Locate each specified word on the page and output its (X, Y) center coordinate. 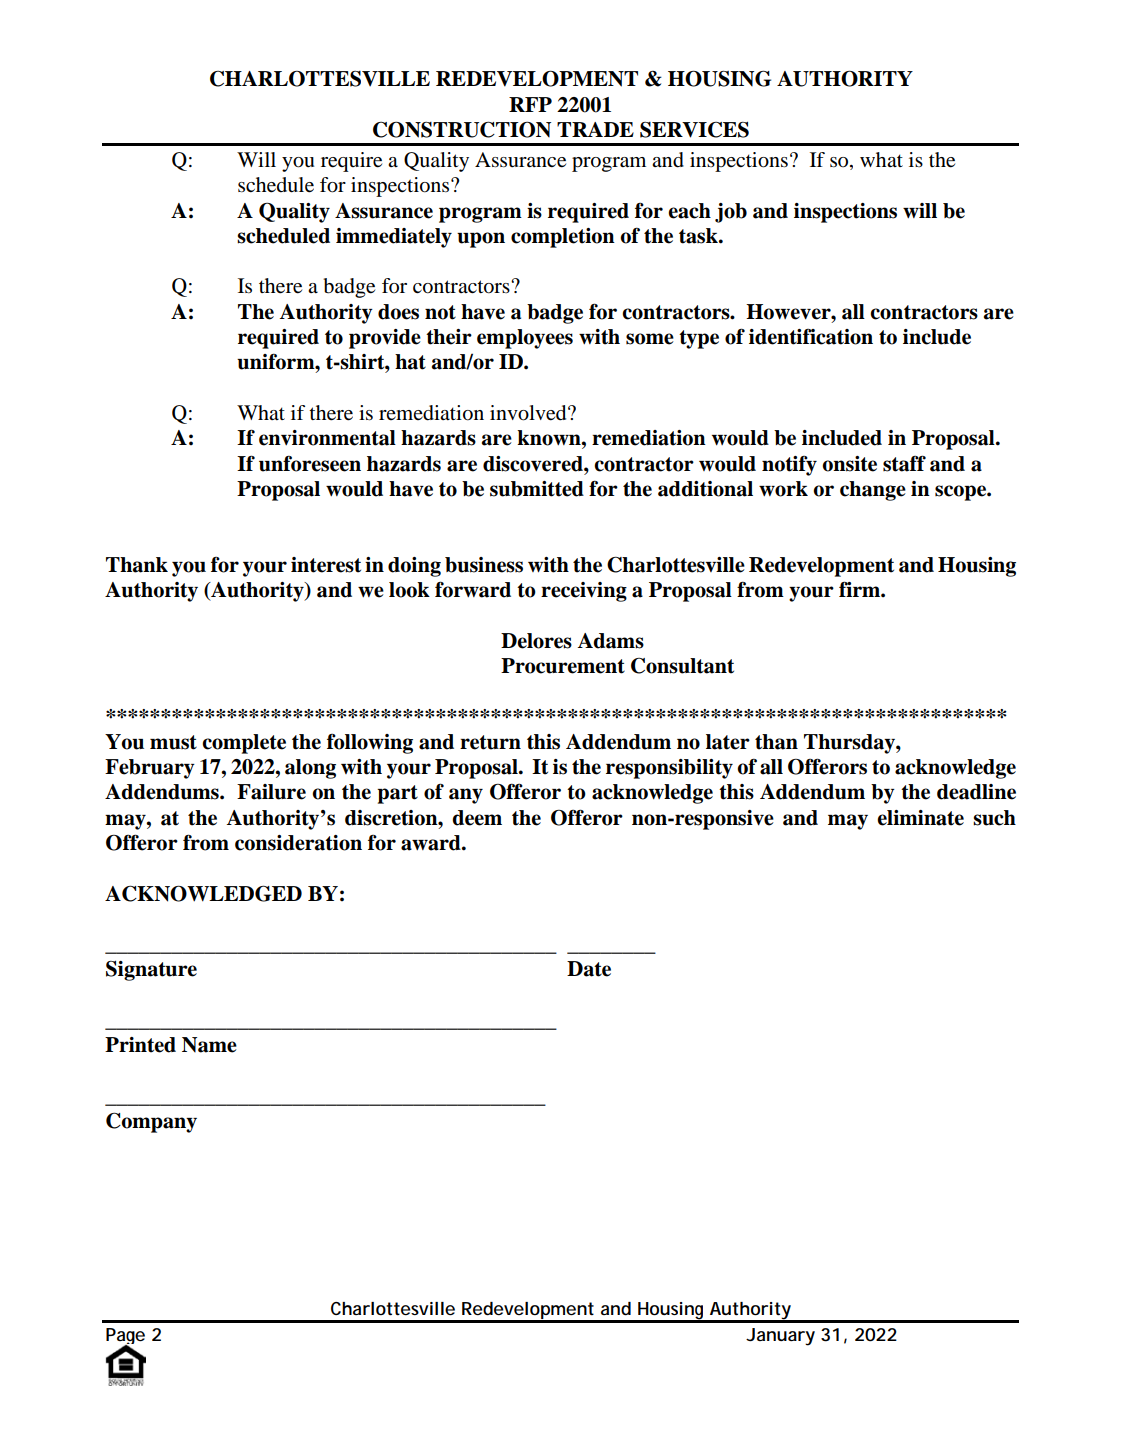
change (873, 491)
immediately (394, 238)
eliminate (920, 818)
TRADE (595, 129)
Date (589, 969)
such (994, 818)
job (731, 213)
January (780, 1337)
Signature (151, 971)
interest (326, 565)
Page (125, 1337)
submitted (537, 489)
